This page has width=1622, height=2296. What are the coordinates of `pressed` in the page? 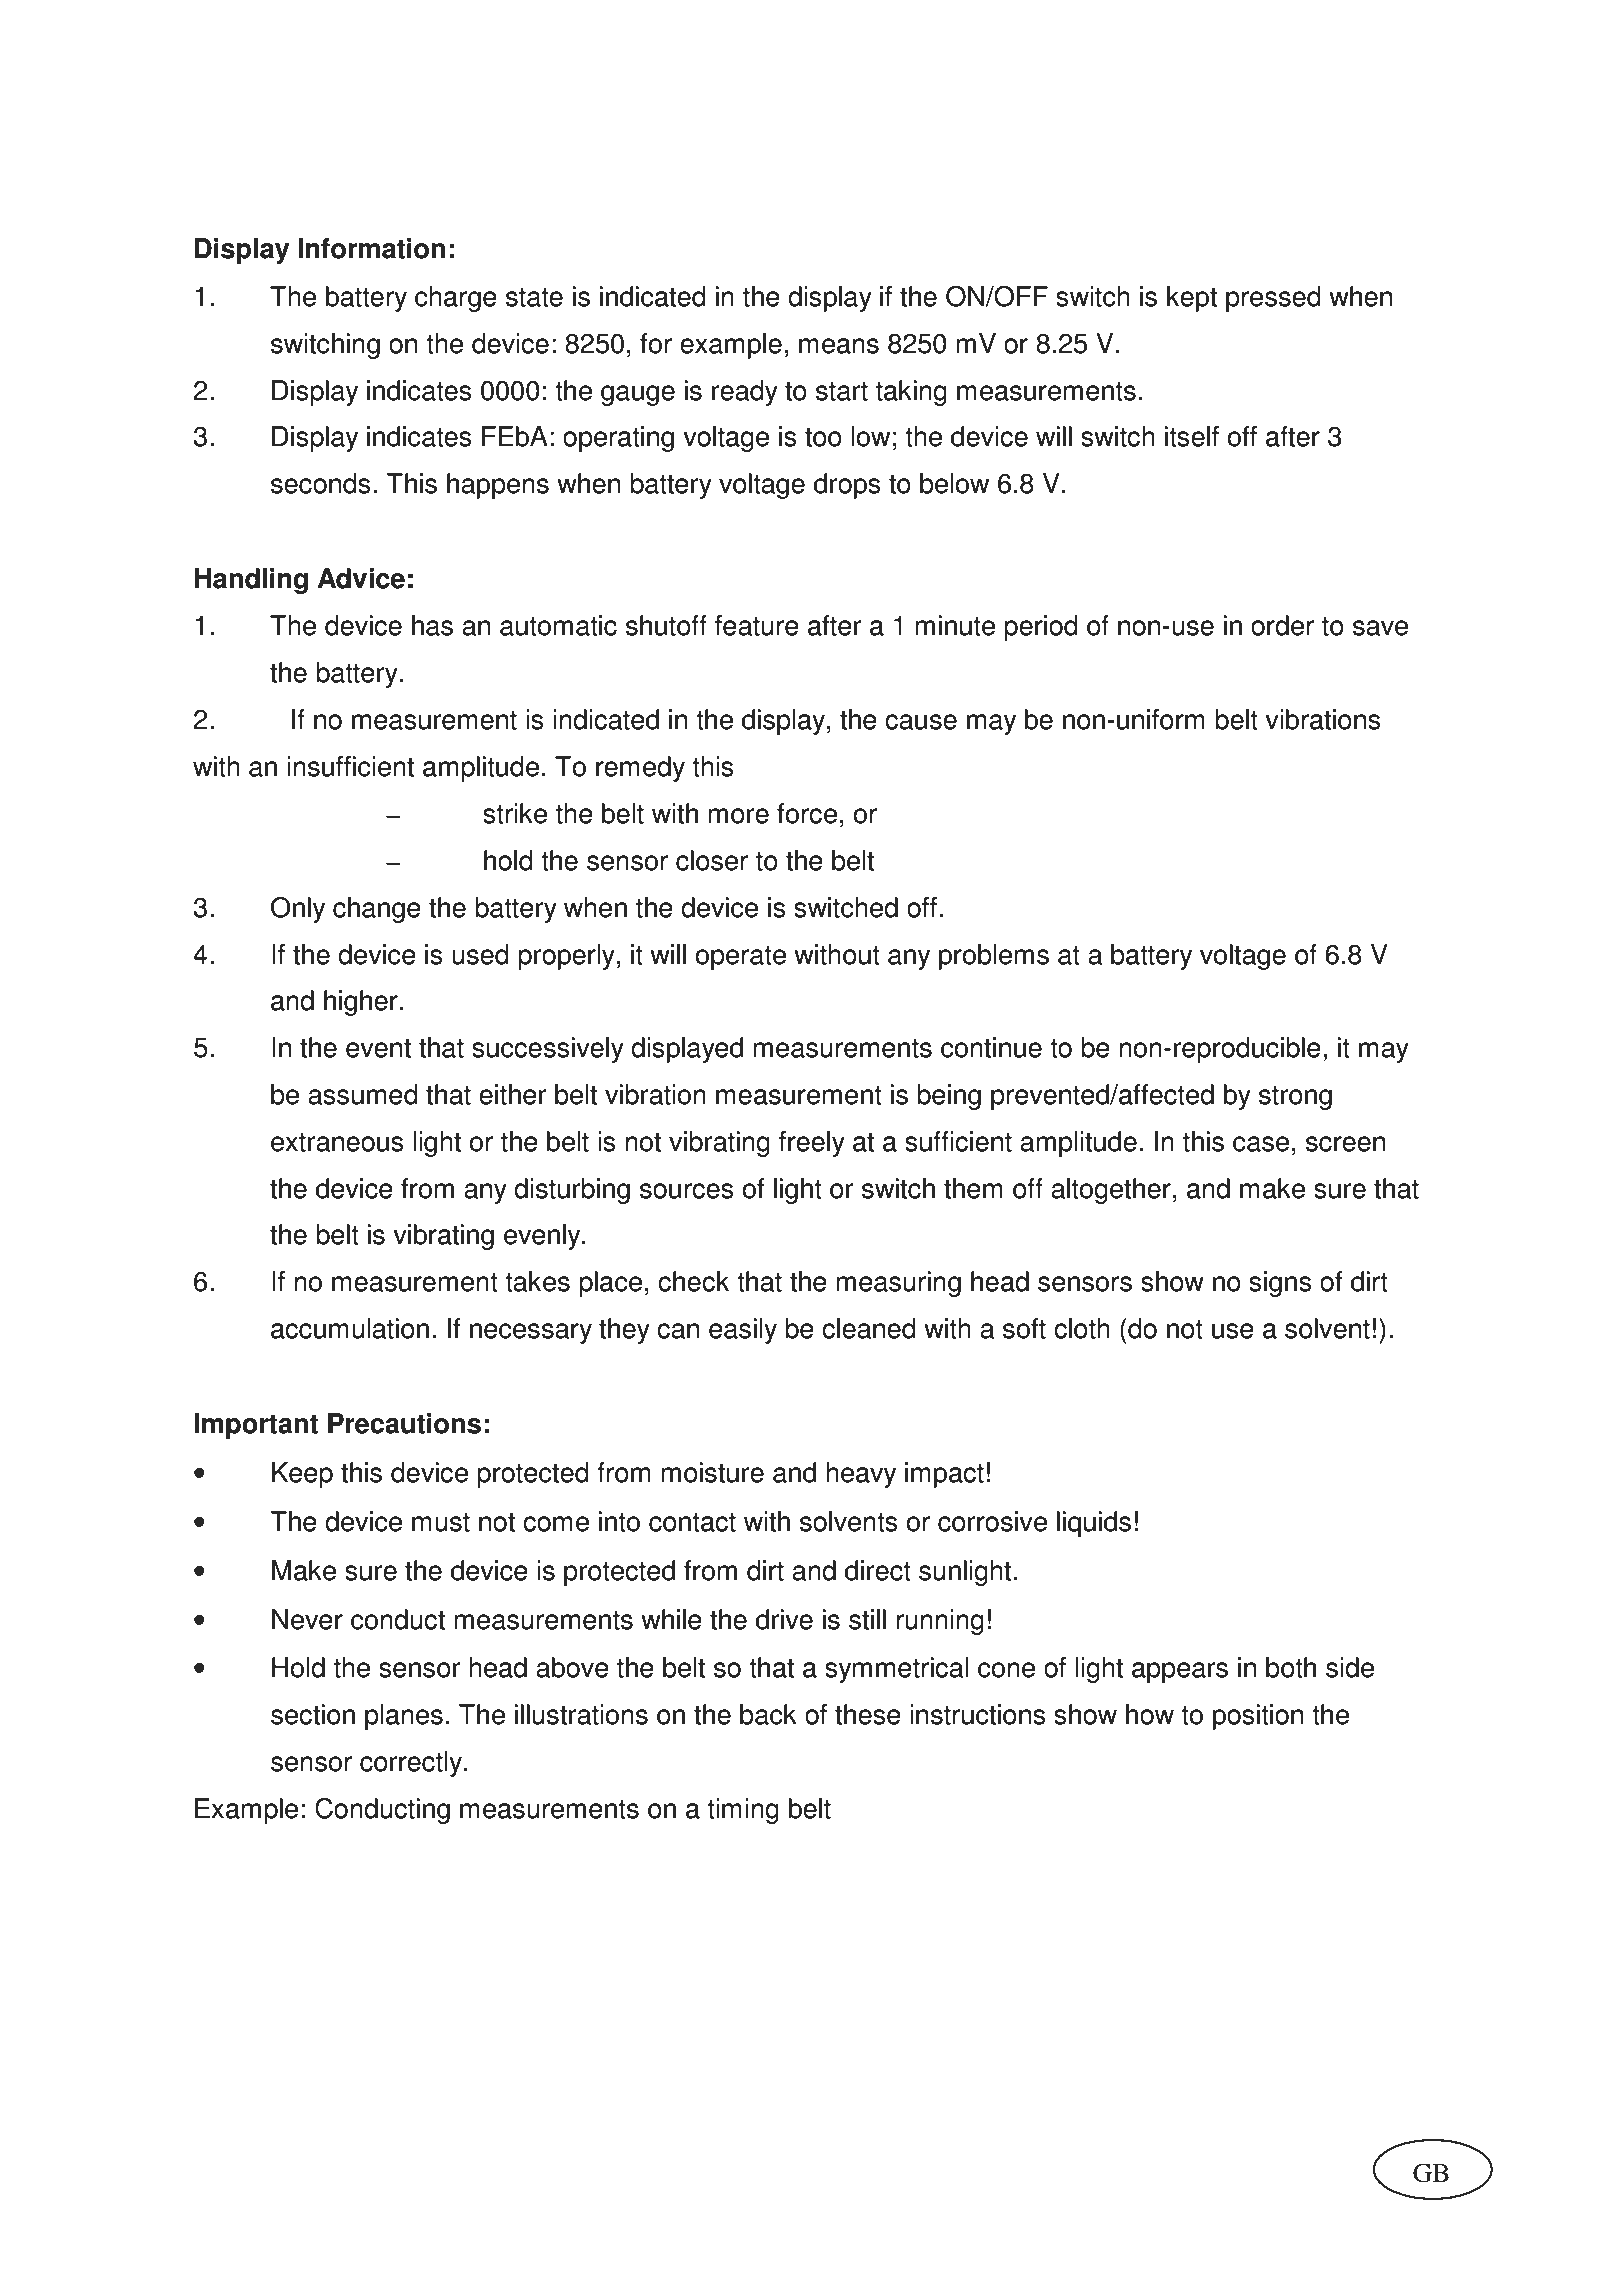 It's located at (1273, 299).
